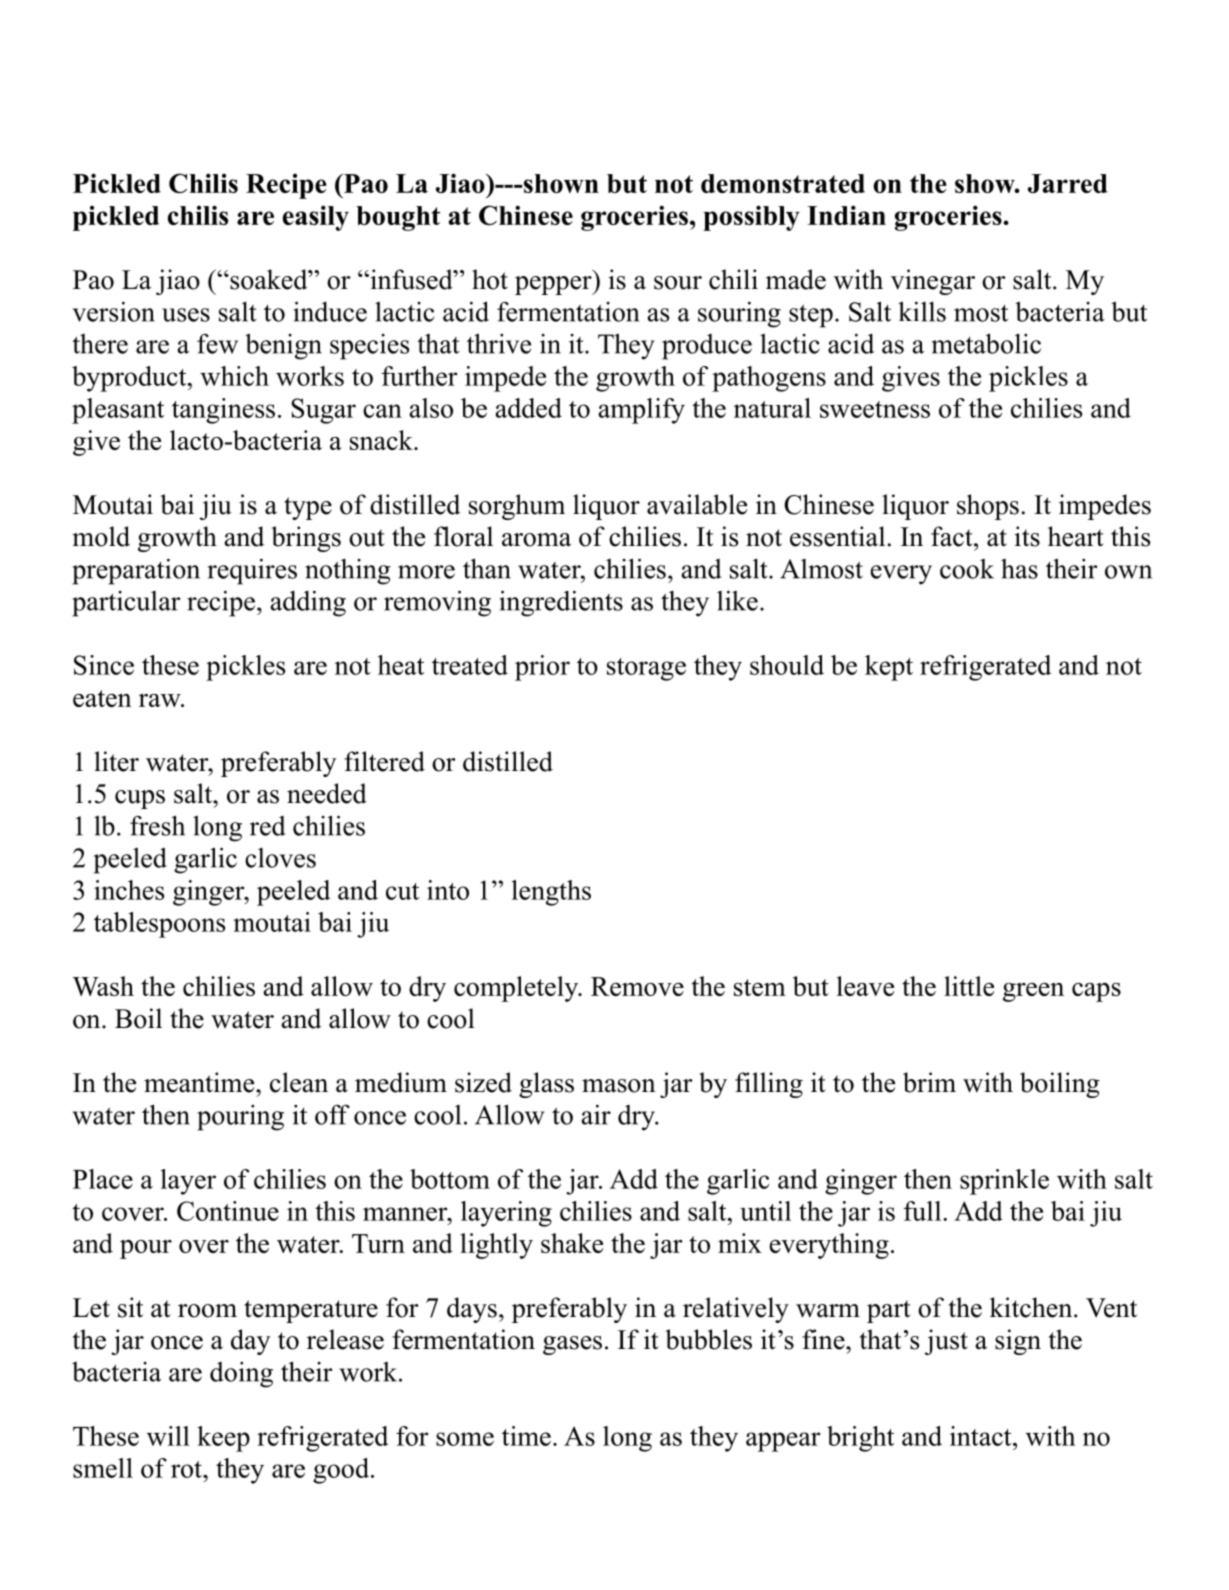  Describe the element at coordinates (551, 893) in the screenshot. I see `lengths` at that location.
